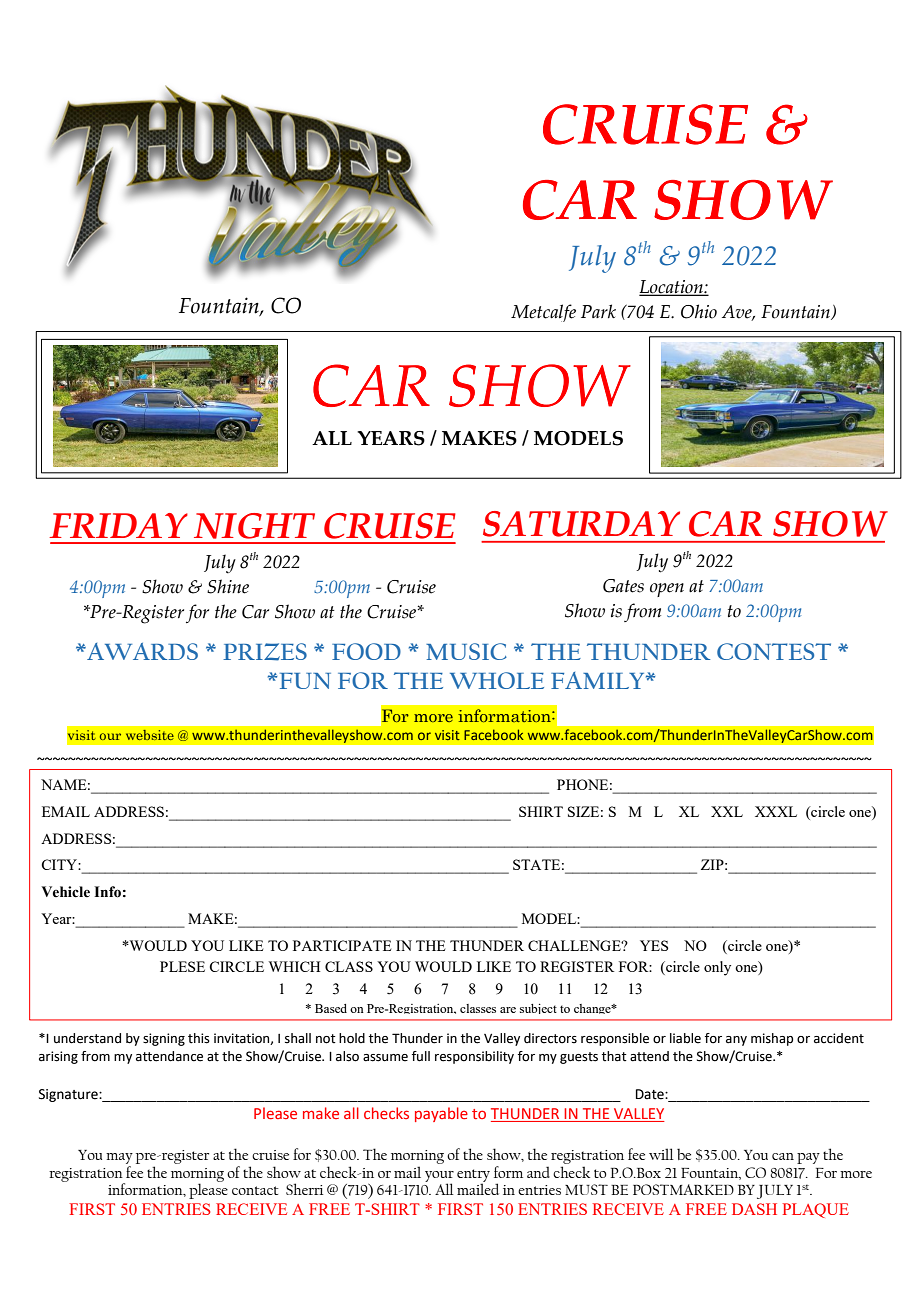 The image size is (924, 1308). I want to click on may, so click(119, 1158).
